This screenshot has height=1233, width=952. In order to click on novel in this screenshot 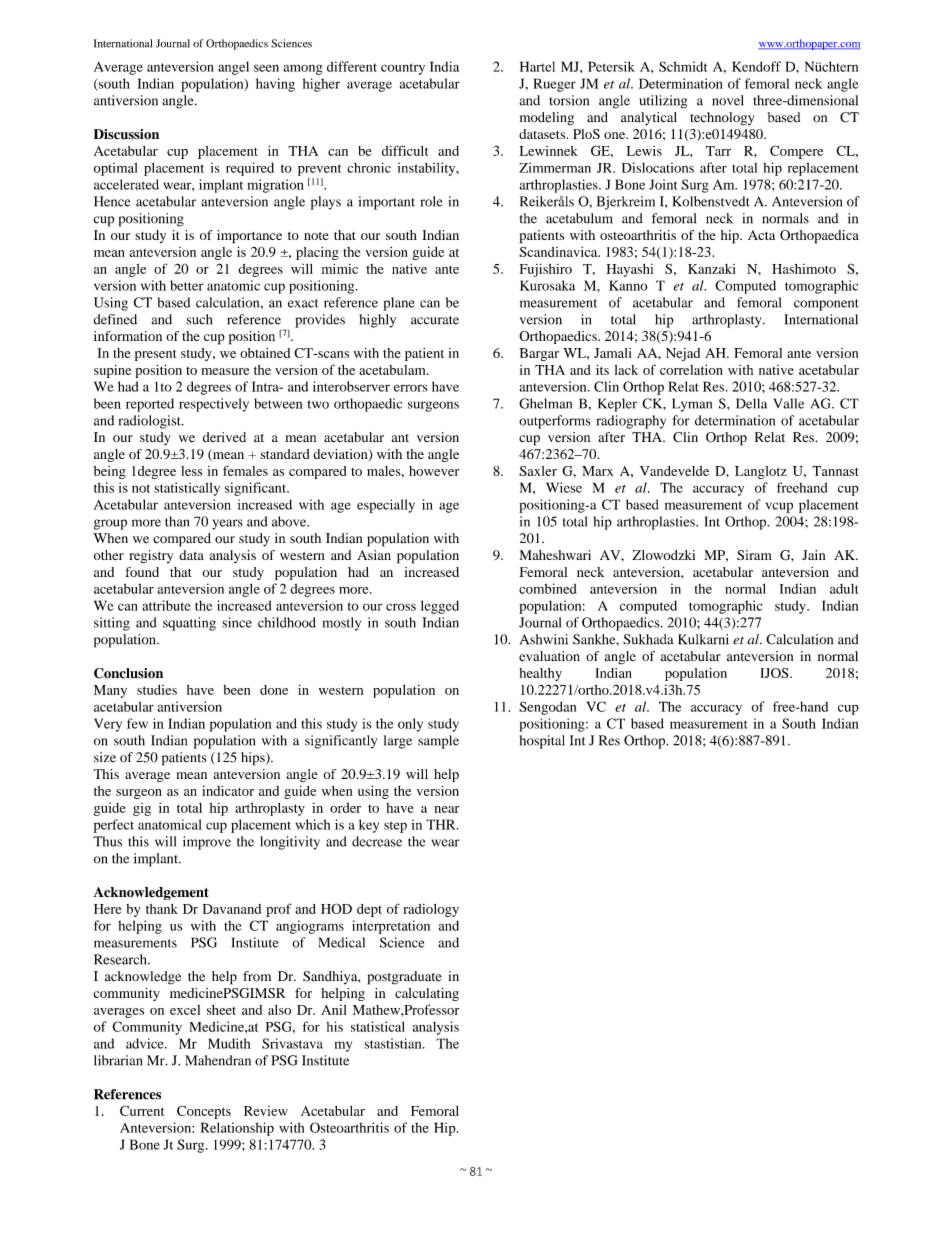, I will do `click(728, 100)`.
